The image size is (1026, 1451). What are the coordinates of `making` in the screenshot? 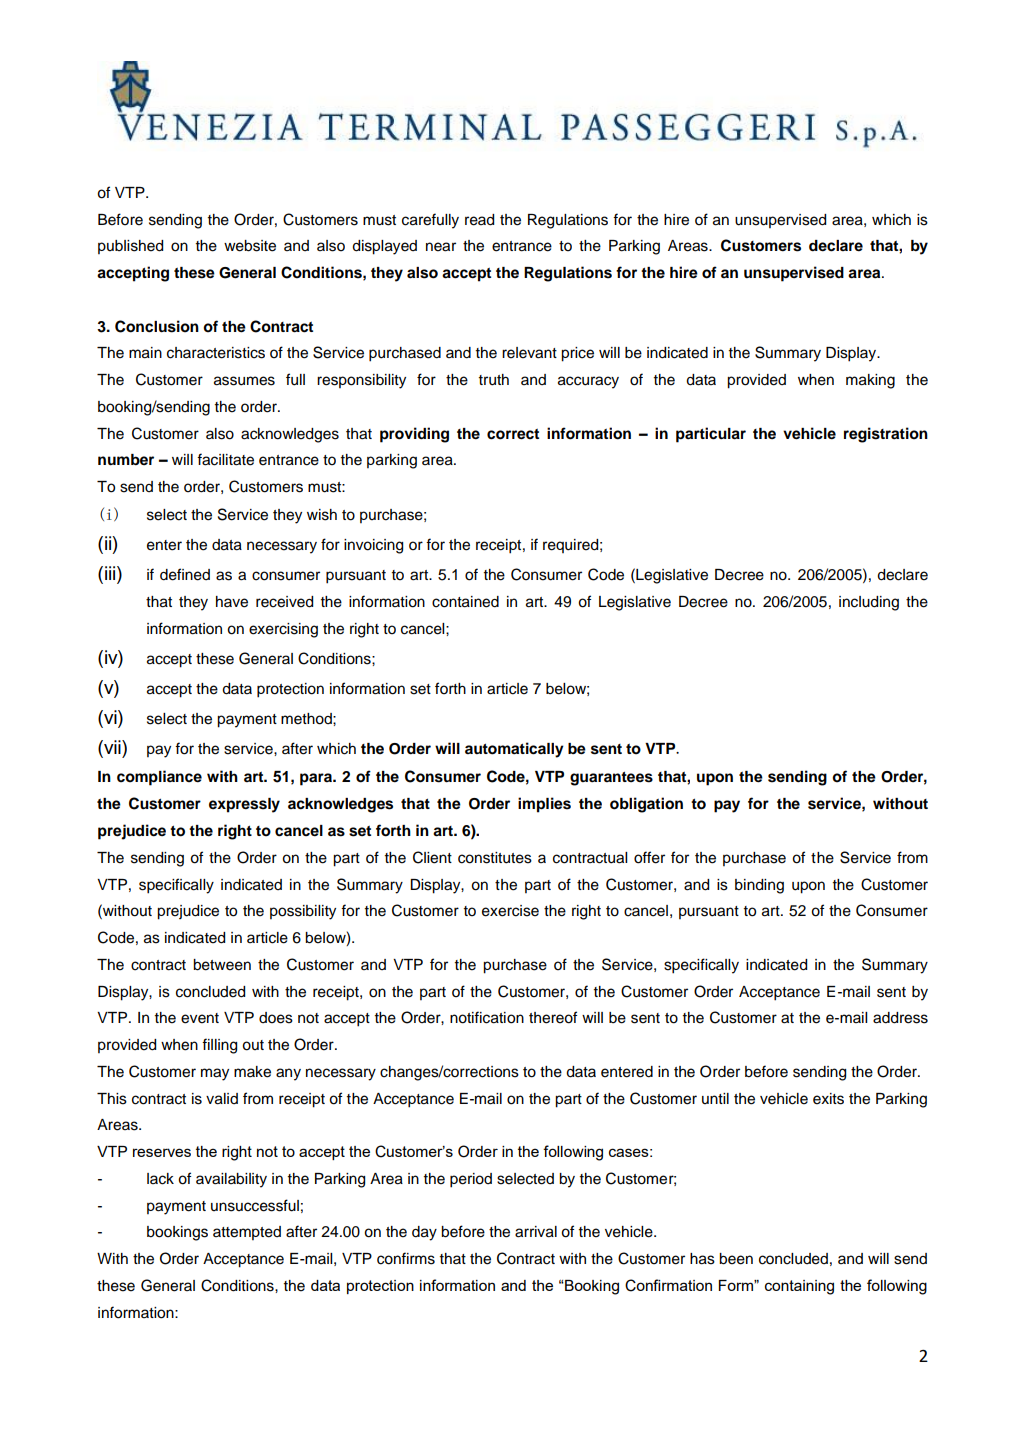 It's located at (870, 381).
